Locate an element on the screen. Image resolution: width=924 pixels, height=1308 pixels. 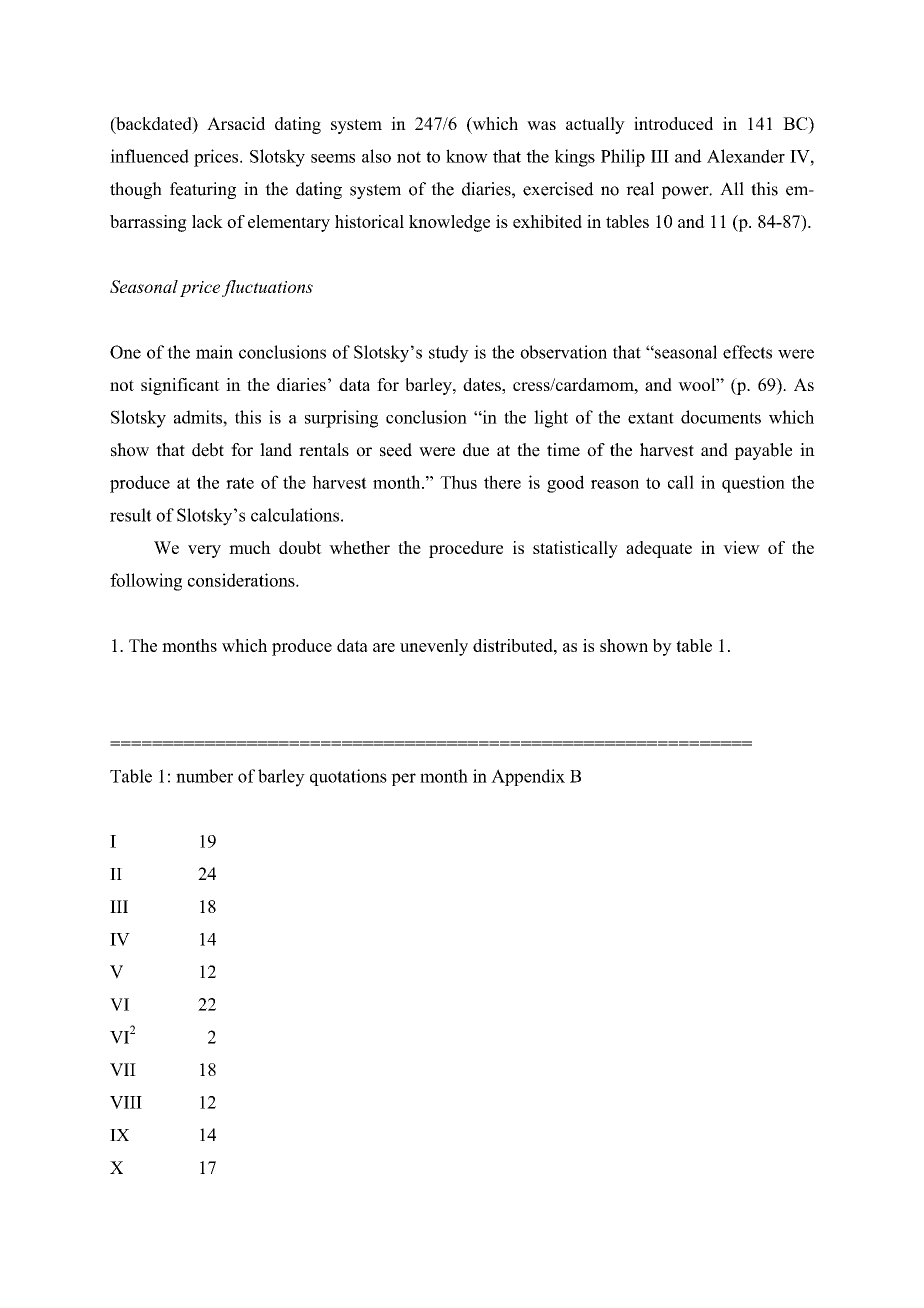
VIII is located at coordinates (126, 1102).
